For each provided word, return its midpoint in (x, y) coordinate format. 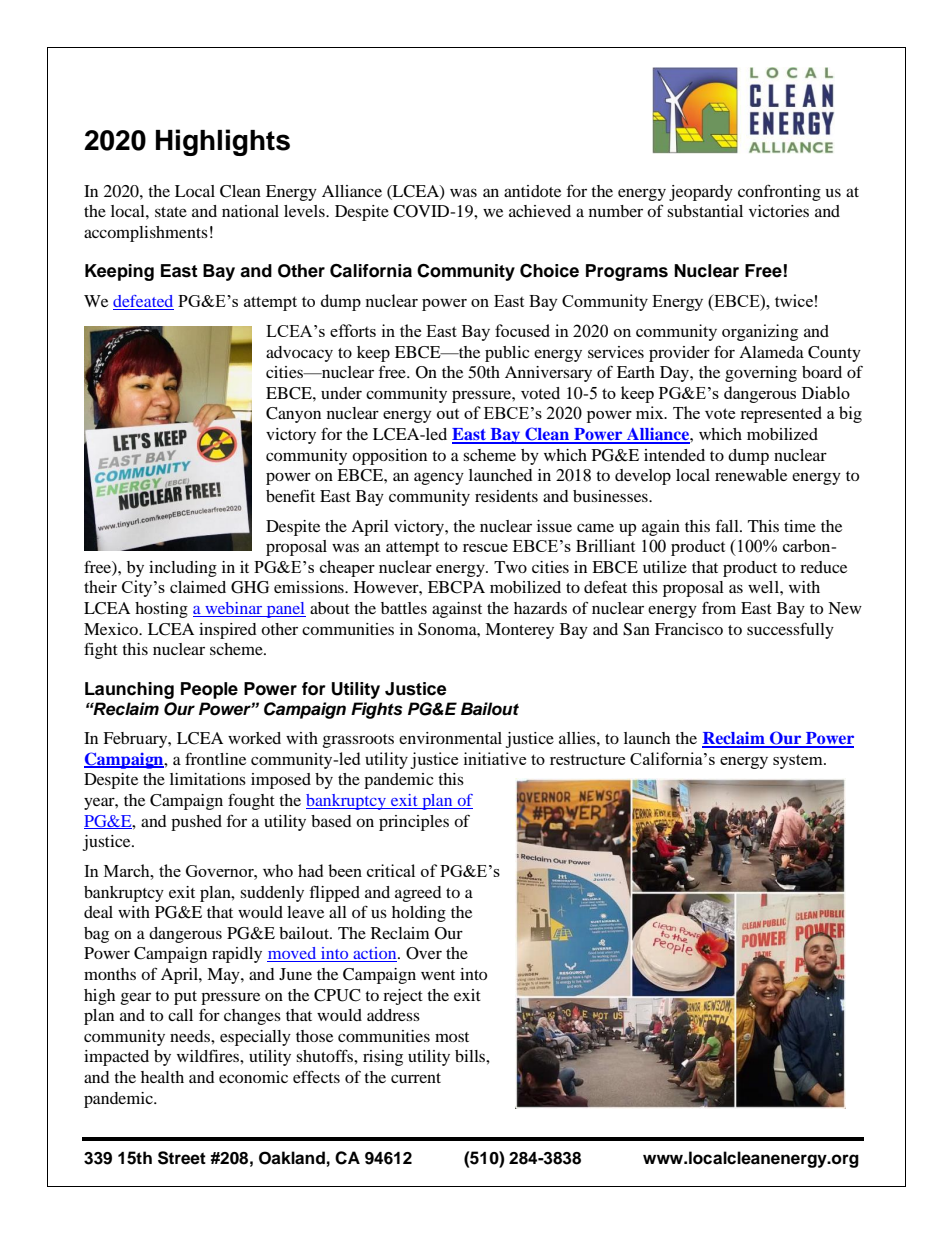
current (416, 1078)
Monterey (519, 631)
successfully (790, 631)
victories (779, 211)
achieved (540, 211)
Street (182, 1158)
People (209, 690)
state (171, 212)
